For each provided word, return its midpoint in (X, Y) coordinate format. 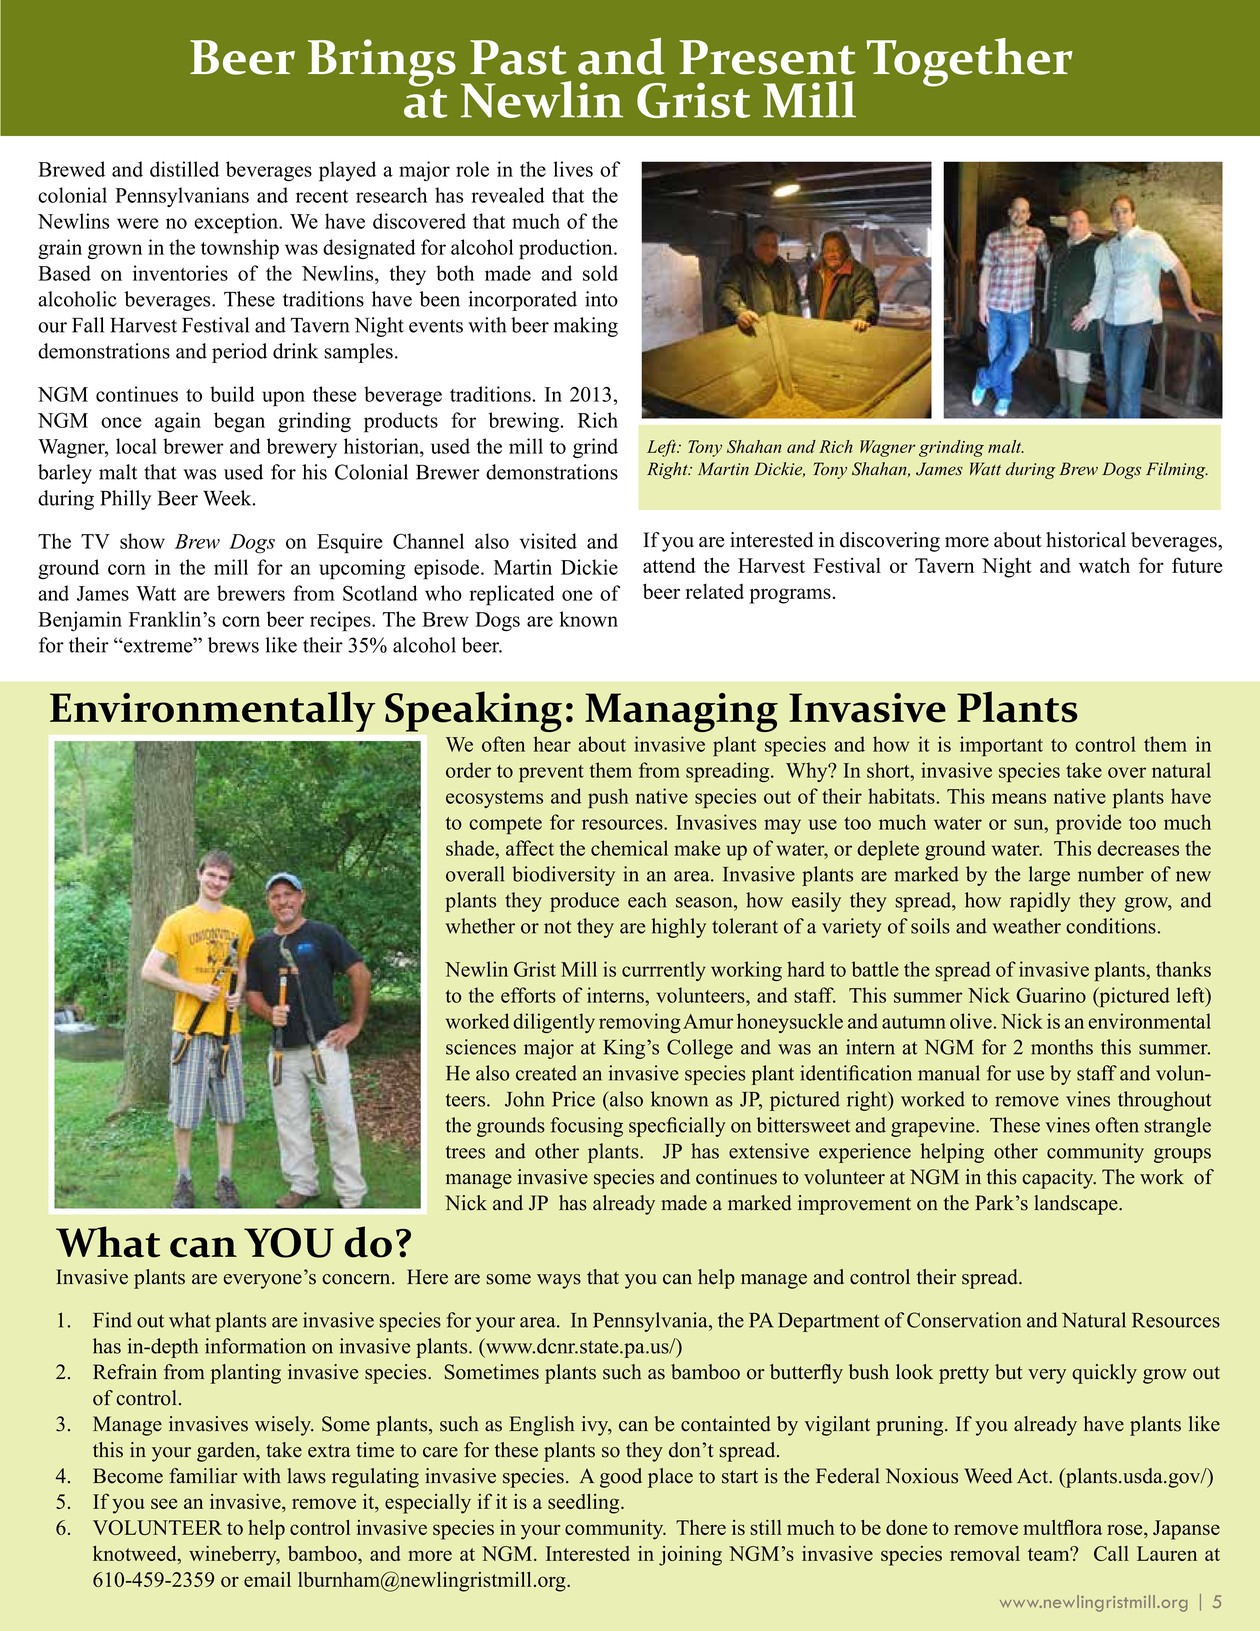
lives (573, 169)
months (1062, 1047)
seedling (585, 1504)
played (347, 171)
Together (969, 62)
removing (640, 1023)
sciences (481, 1047)
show (142, 541)
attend (669, 565)
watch (1104, 565)
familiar (203, 1475)
